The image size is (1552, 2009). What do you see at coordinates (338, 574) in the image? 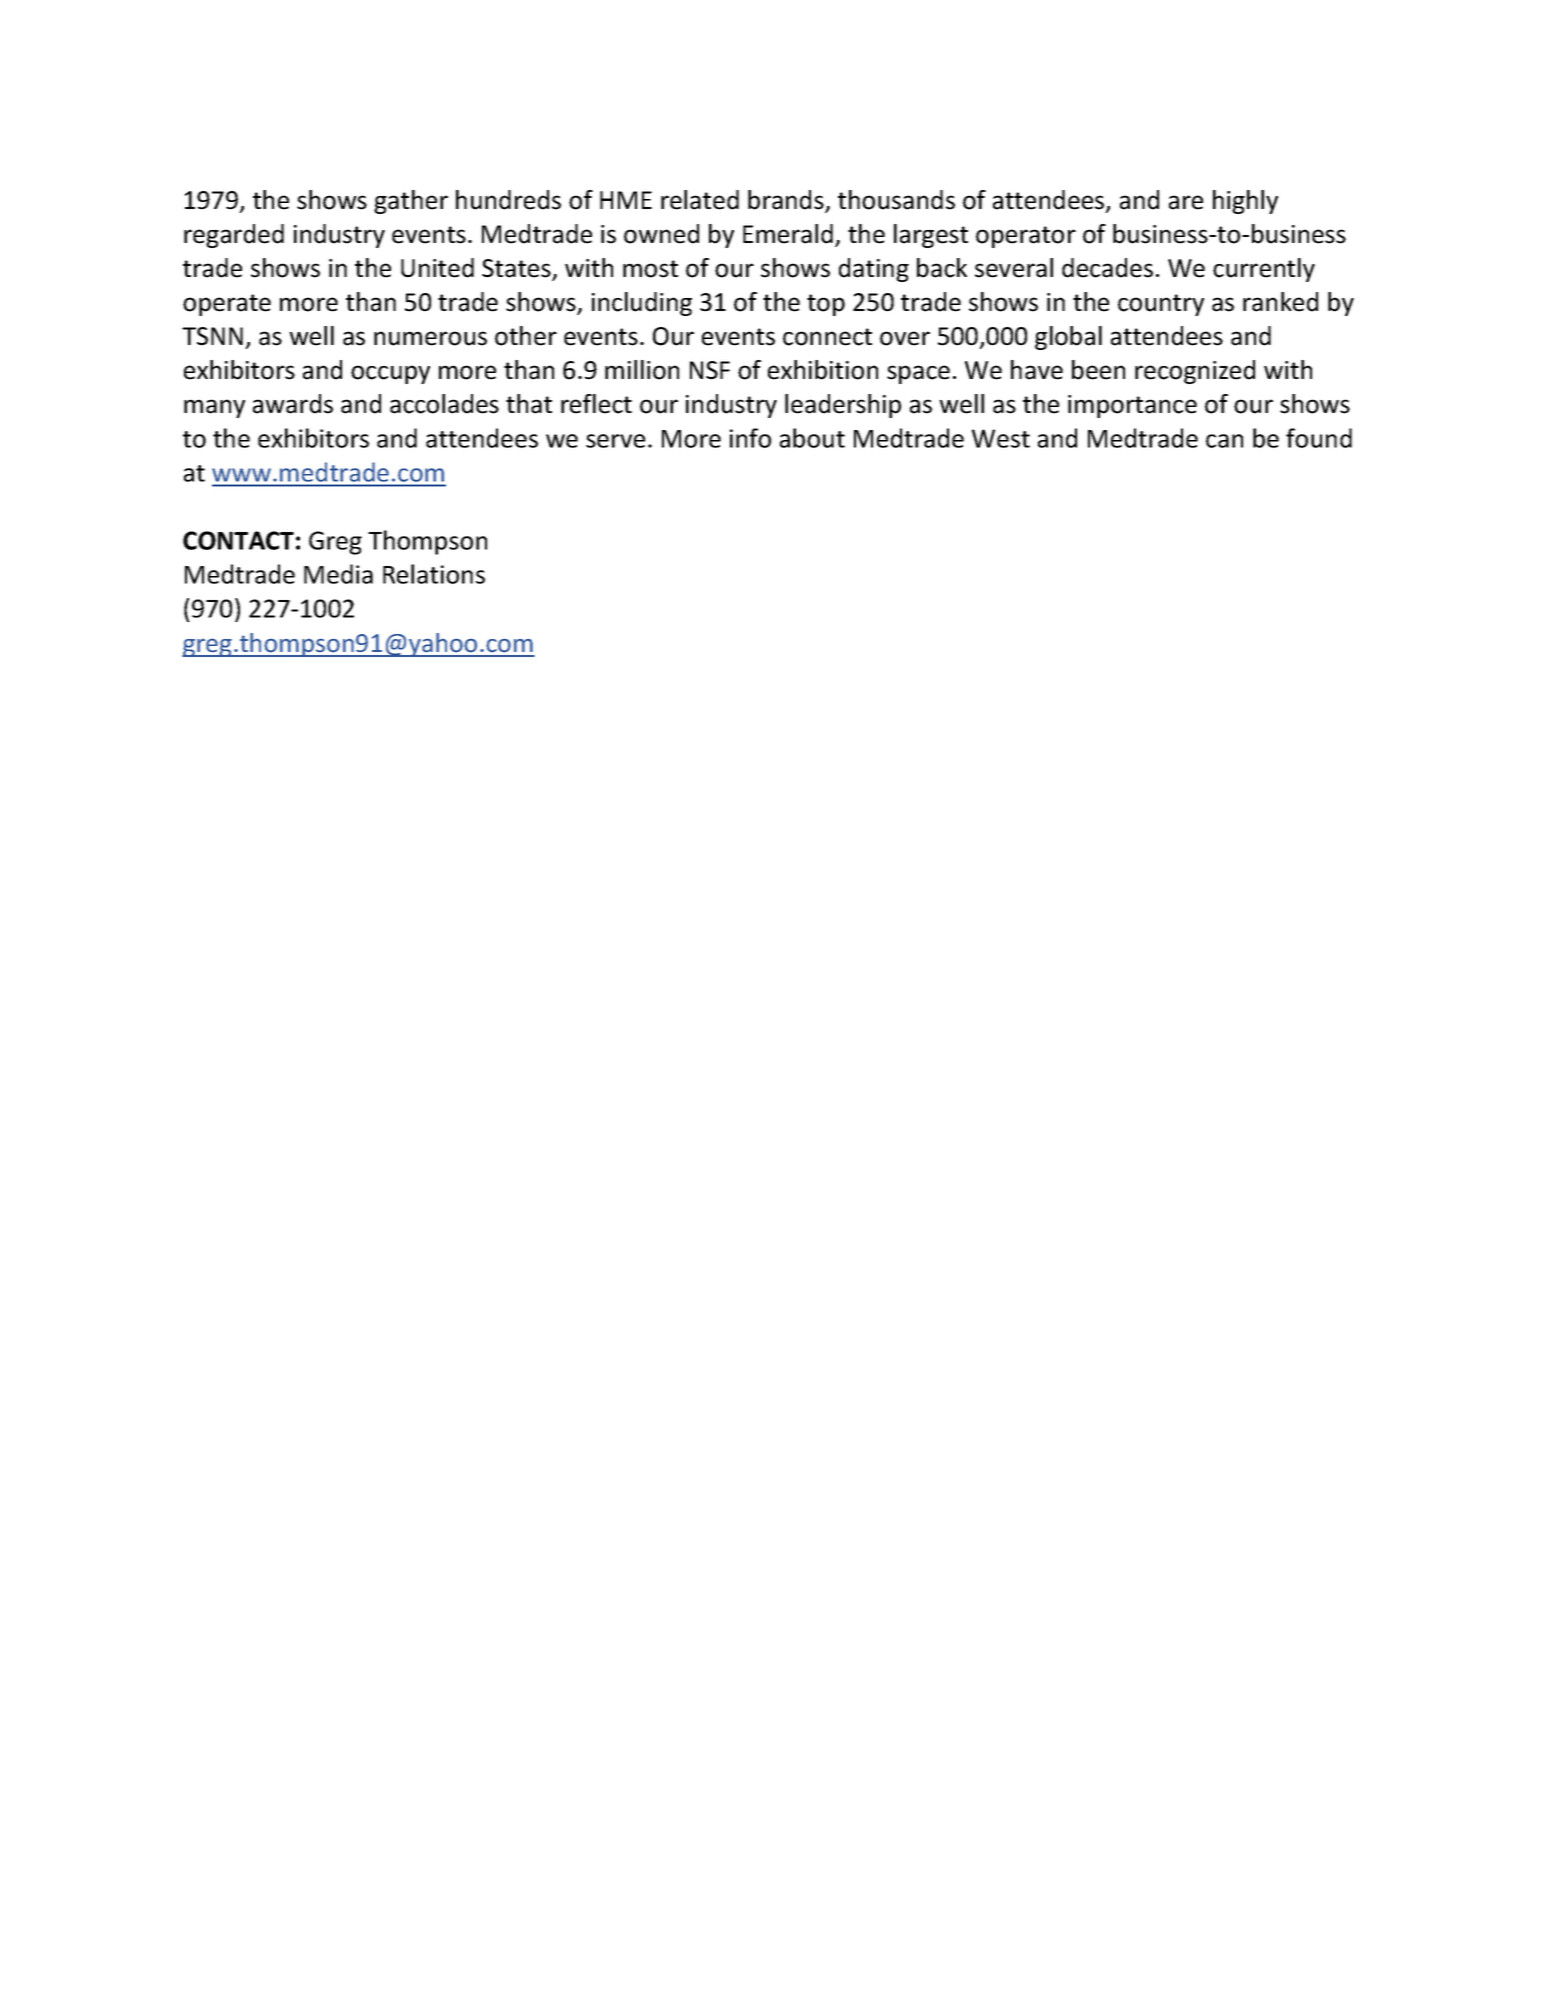
I see `Media` at bounding box center [338, 574].
